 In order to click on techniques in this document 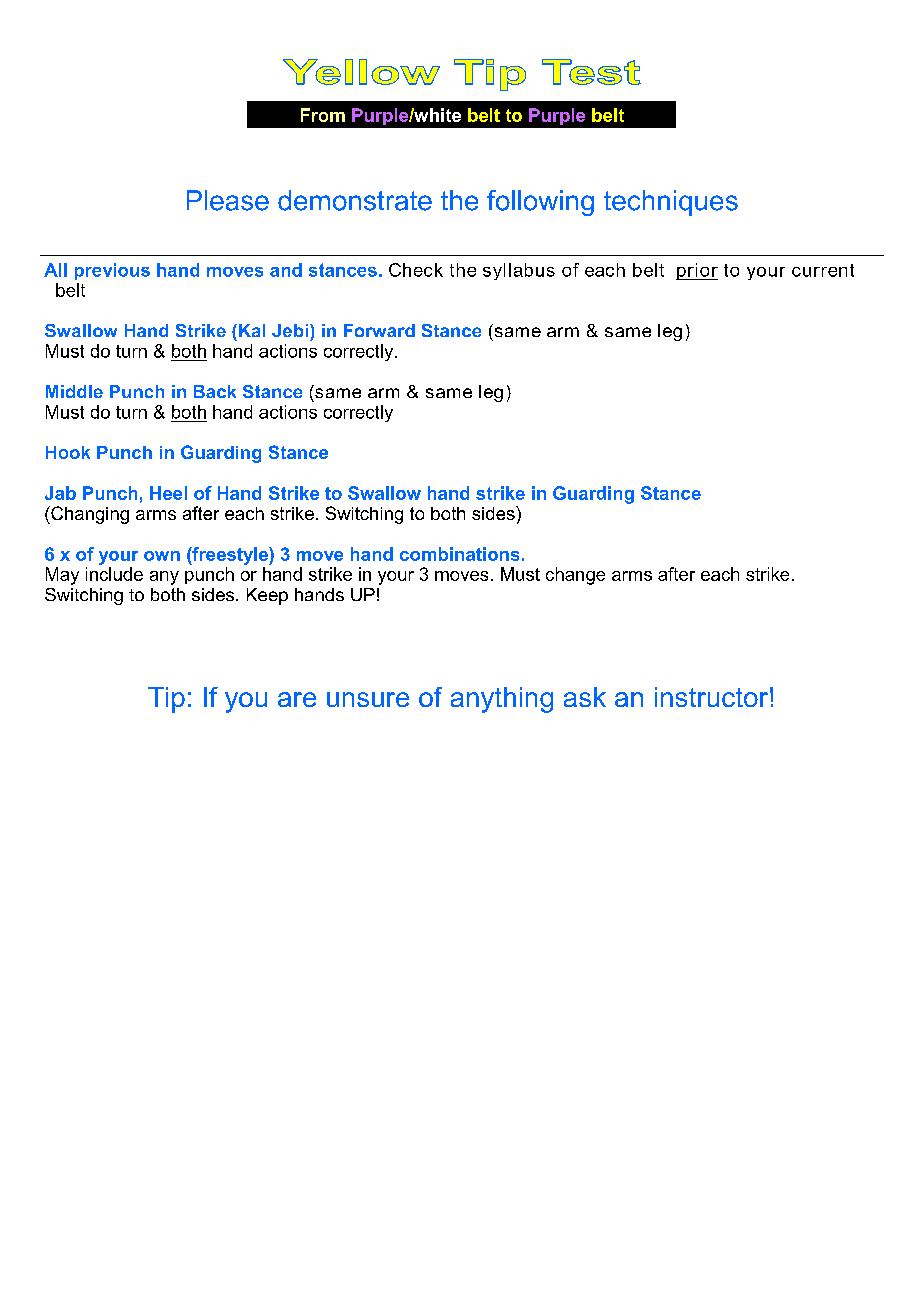, I will do `click(671, 203)`.
